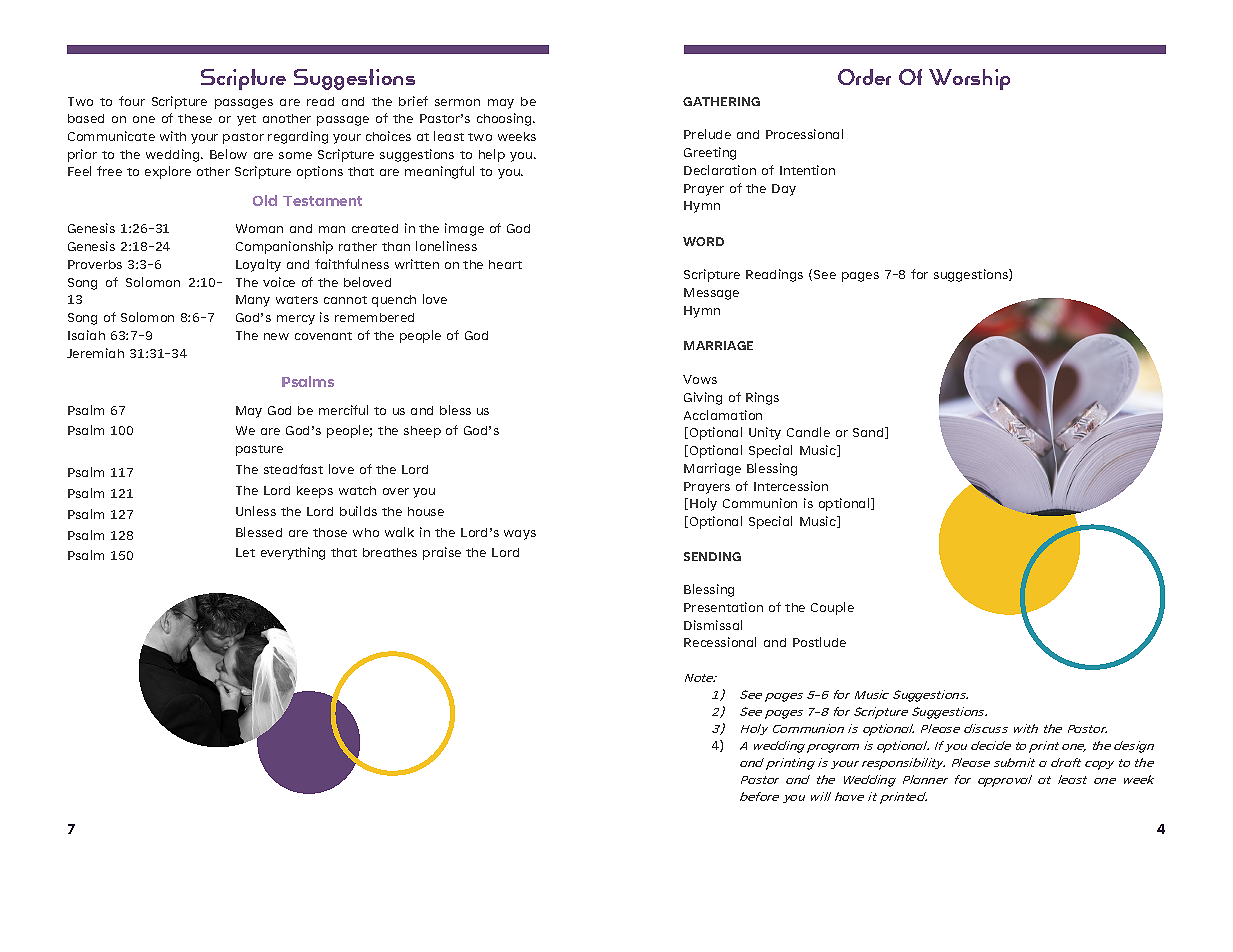 This screenshot has width=1233, height=952. I want to click on Order, so click(864, 77).
